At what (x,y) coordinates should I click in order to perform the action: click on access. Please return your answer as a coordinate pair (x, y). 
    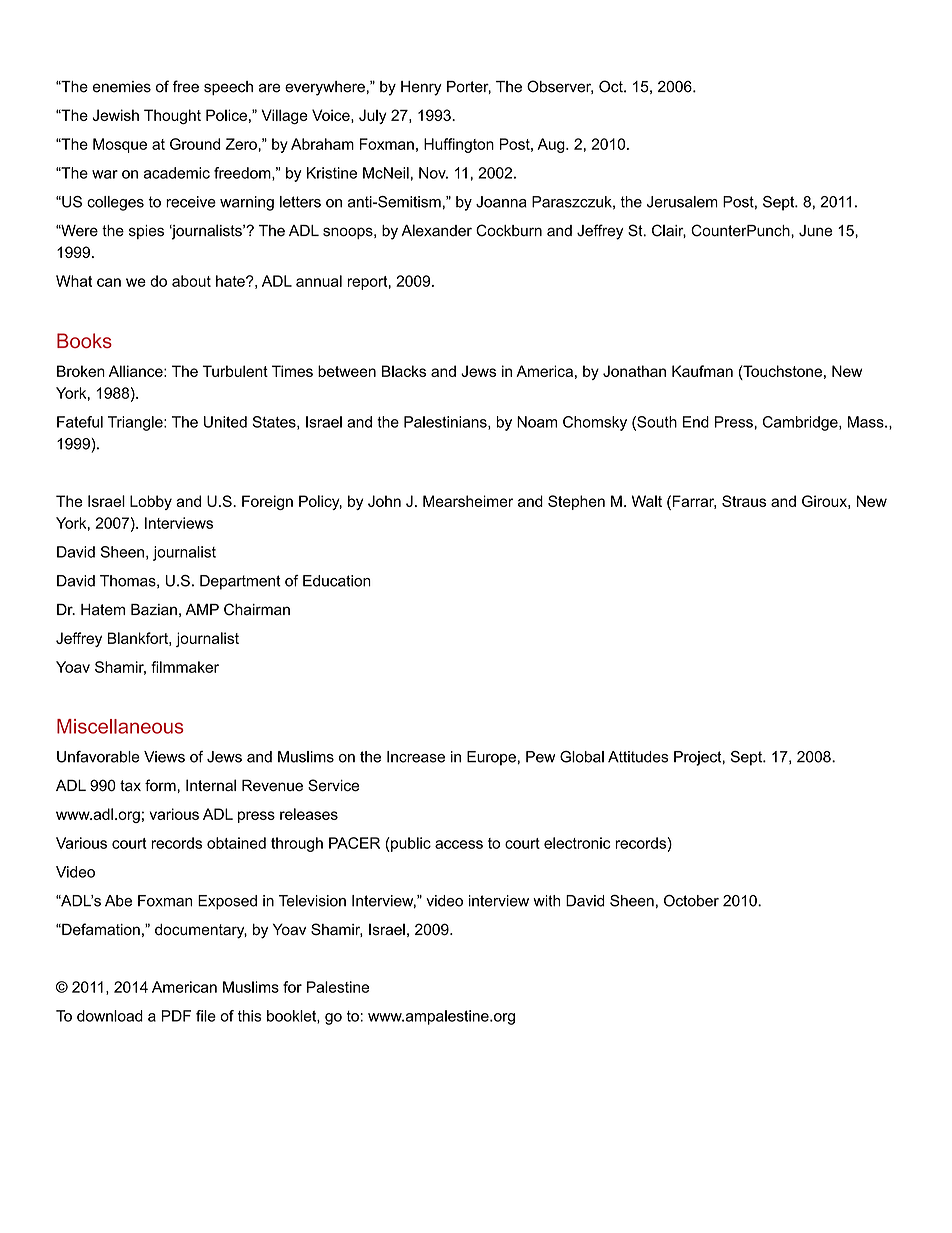
    Looking at the image, I should click on (459, 844).
